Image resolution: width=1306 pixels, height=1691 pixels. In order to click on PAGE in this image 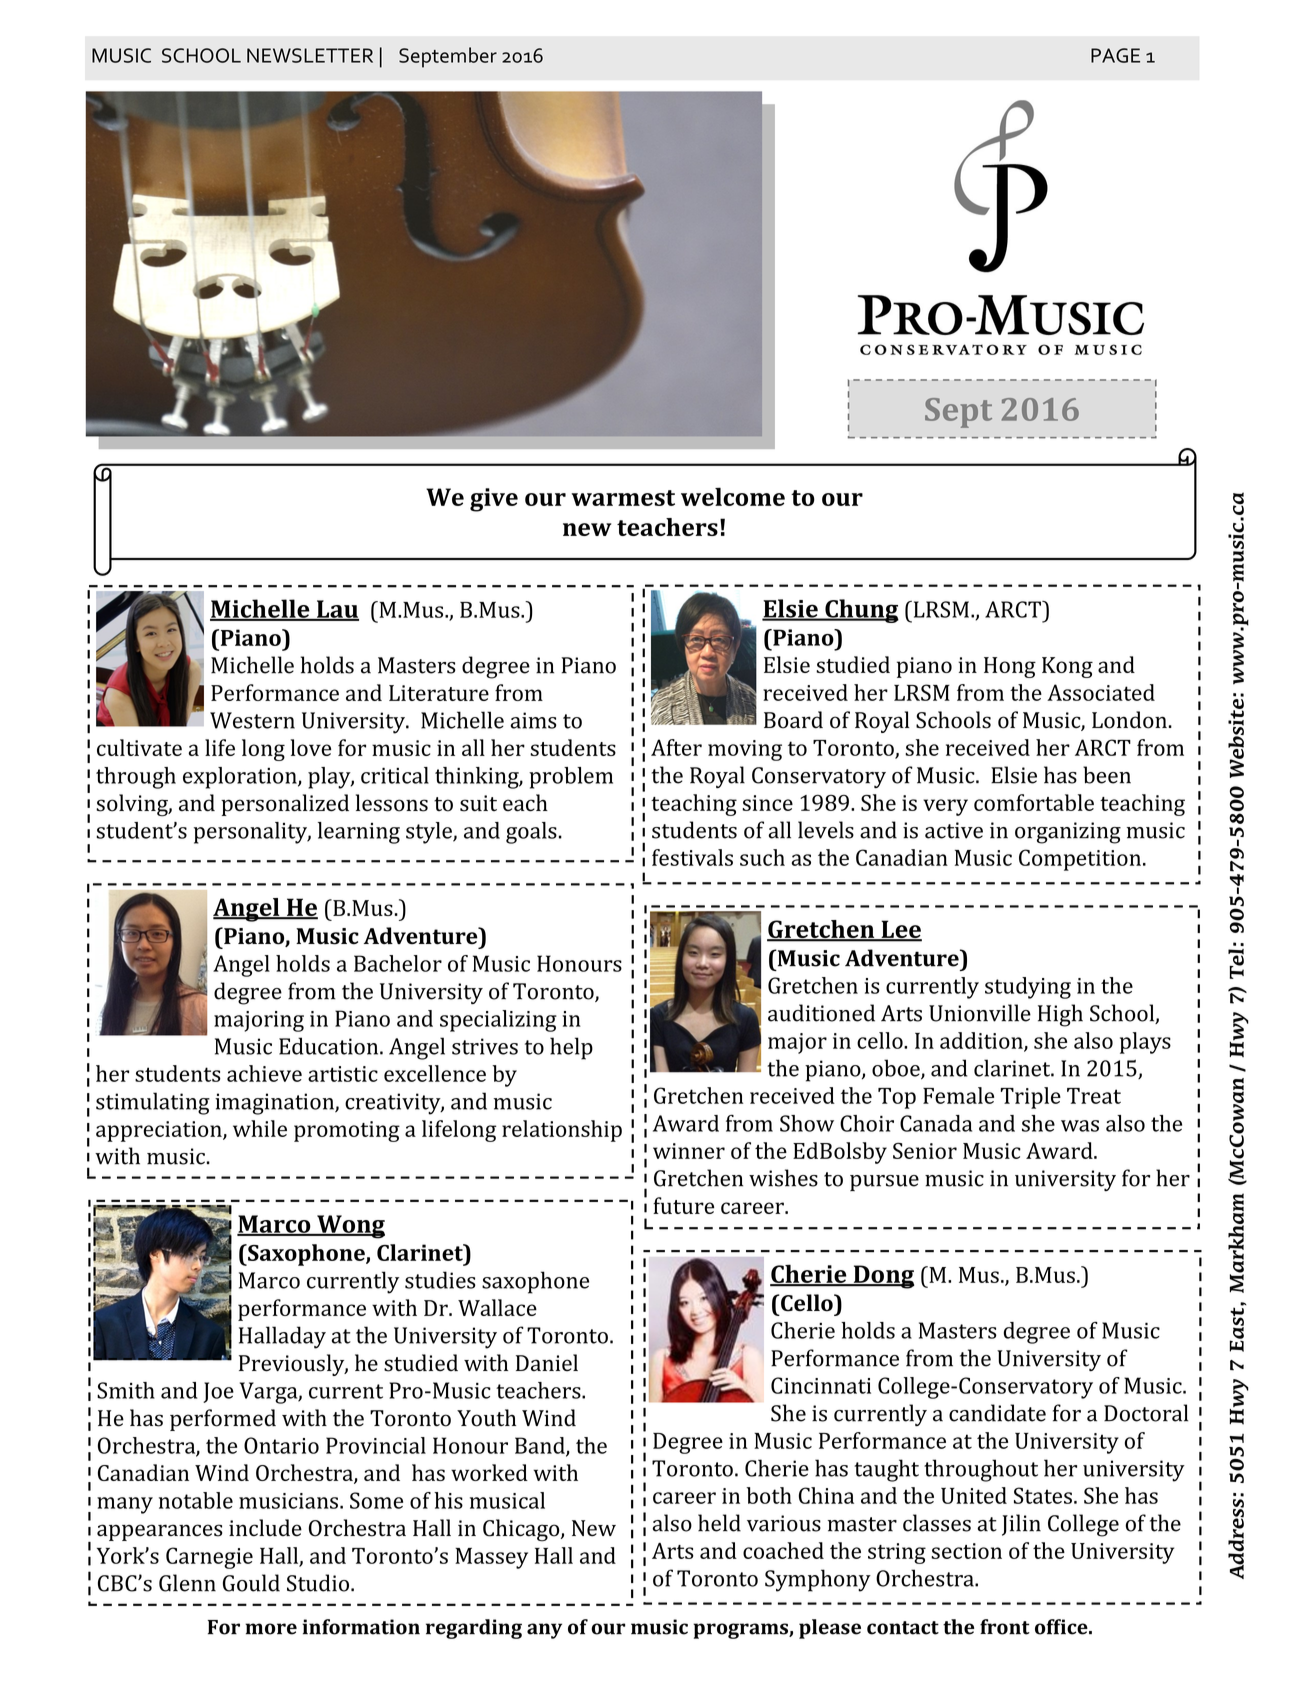, I will do `click(1115, 55)`.
